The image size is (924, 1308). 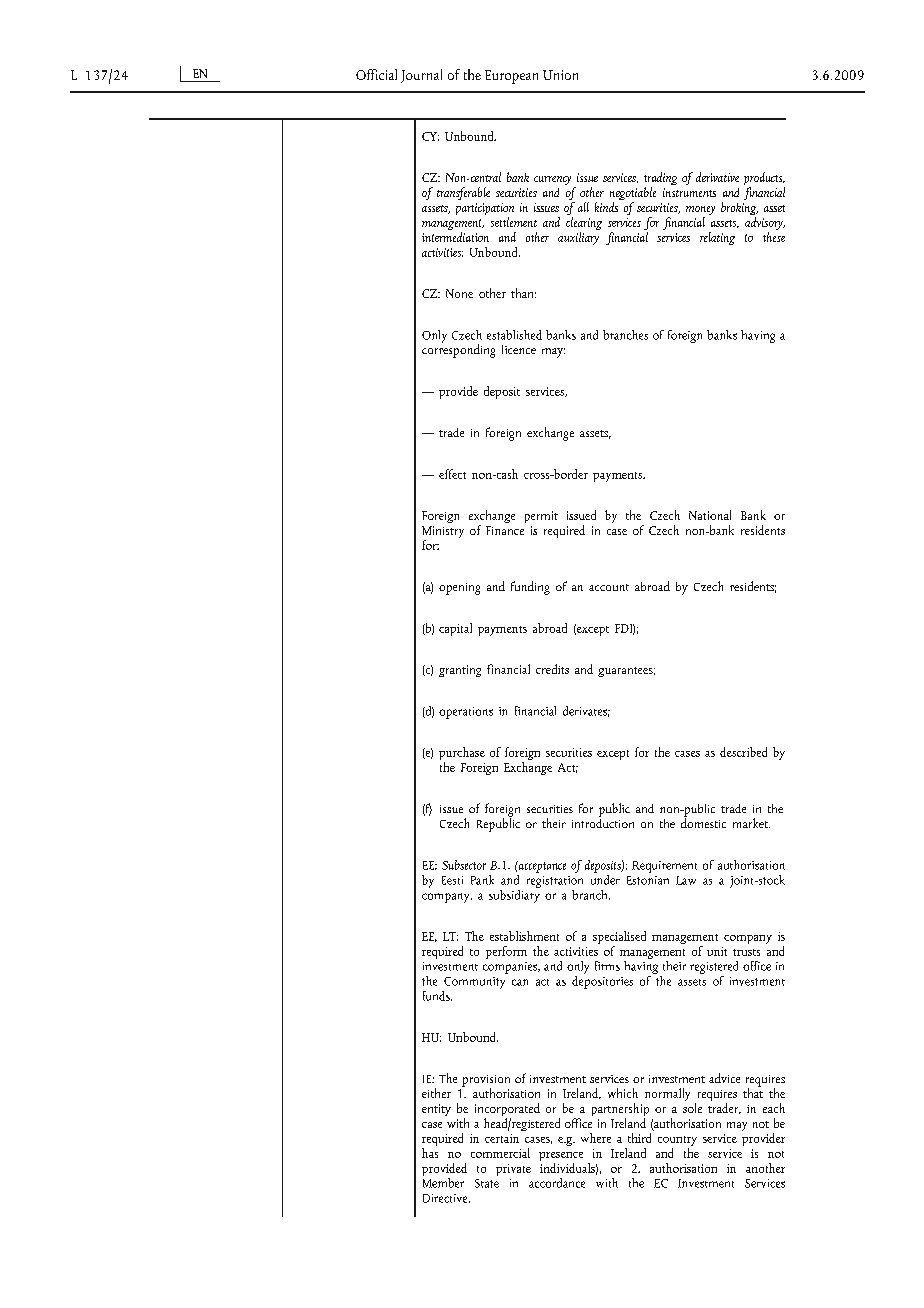 What do you see at coordinates (746, 952) in the page?
I see `trusts` at bounding box center [746, 952].
